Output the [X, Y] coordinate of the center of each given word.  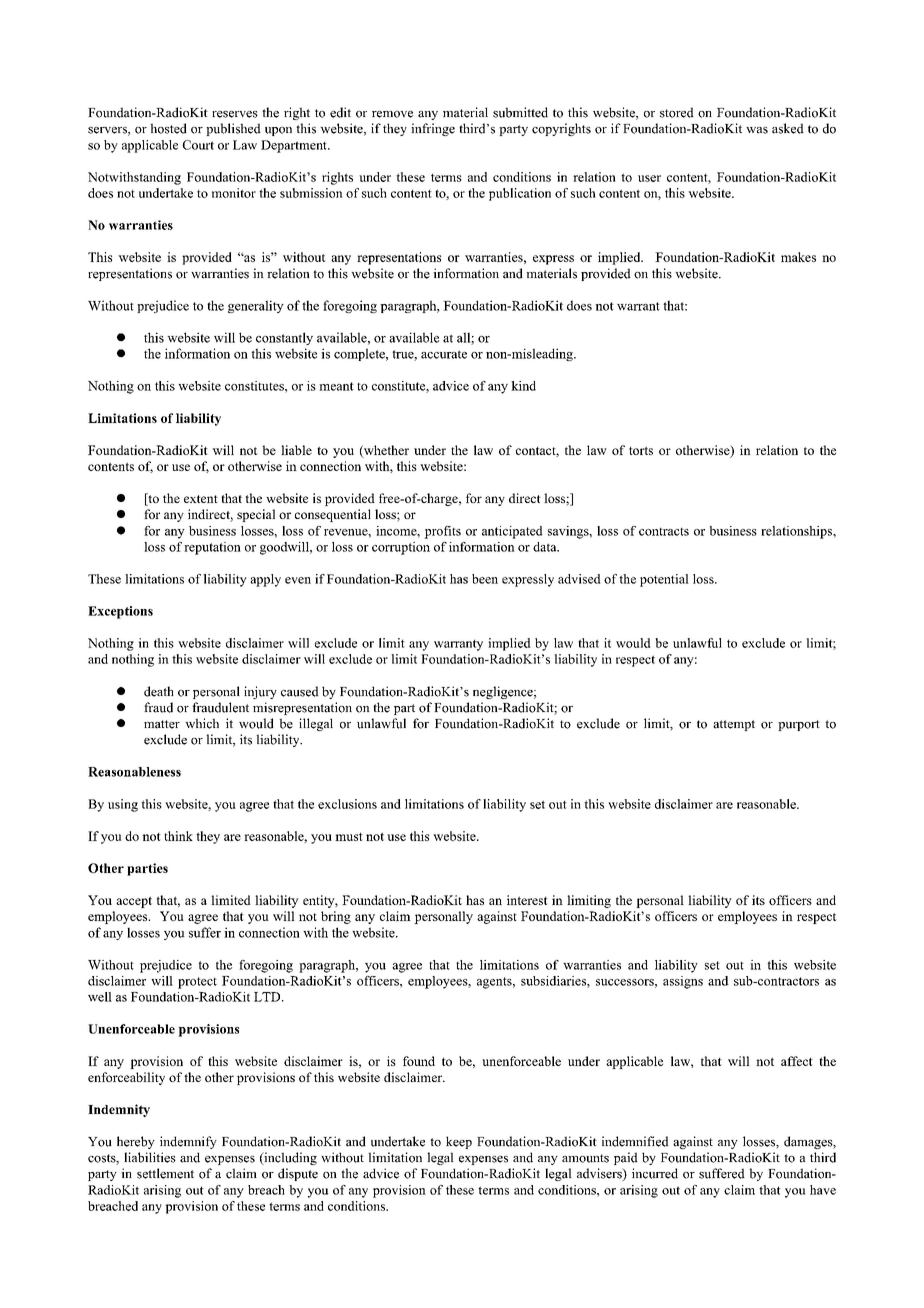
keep [459, 1142]
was [757, 130]
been [485, 579]
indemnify [188, 1142]
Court [198, 145]
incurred [655, 1173]
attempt [734, 725]
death [159, 691]
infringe [433, 129]
